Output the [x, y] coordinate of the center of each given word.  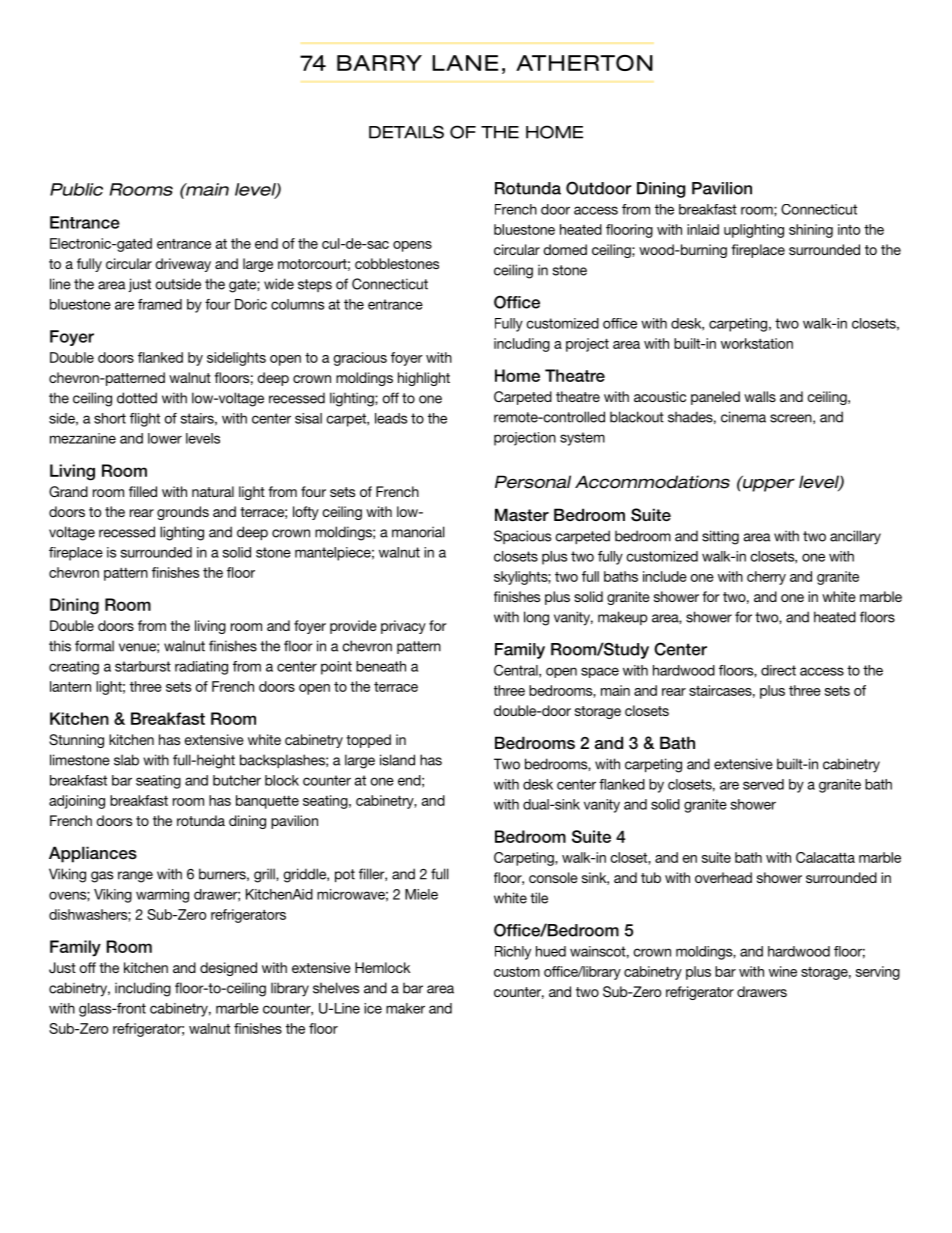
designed [228, 969]
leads [391, 418]
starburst [143, 666]
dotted [137, 398]
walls [760, 396]
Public [76, 189]
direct [778, 670]
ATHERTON [584, 63]
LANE [465, 63]
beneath [381, 666]
